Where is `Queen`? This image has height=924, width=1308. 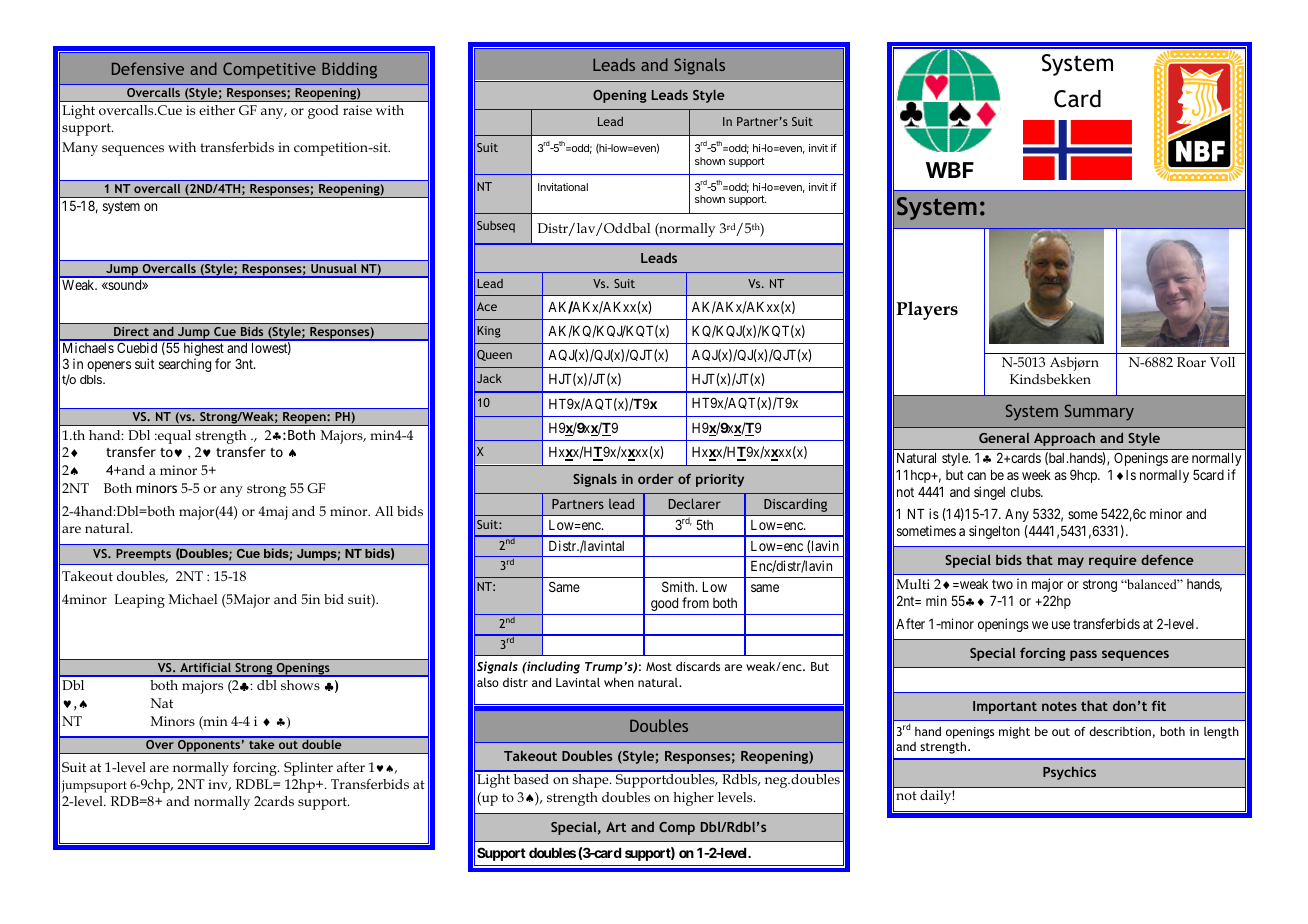 Queen is located at coordinates (494, 355).
